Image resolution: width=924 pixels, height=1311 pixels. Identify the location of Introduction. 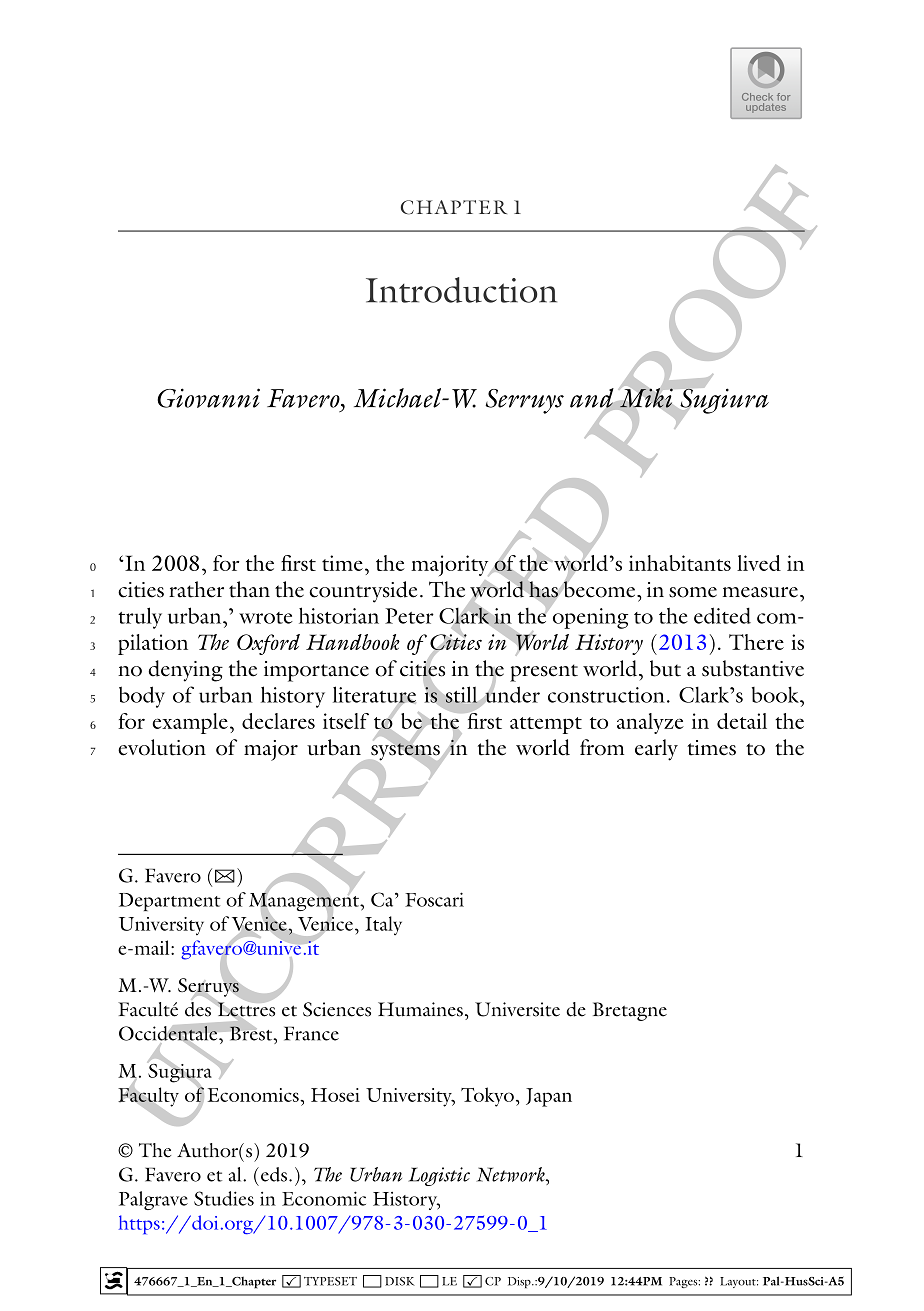
(461, 290).
